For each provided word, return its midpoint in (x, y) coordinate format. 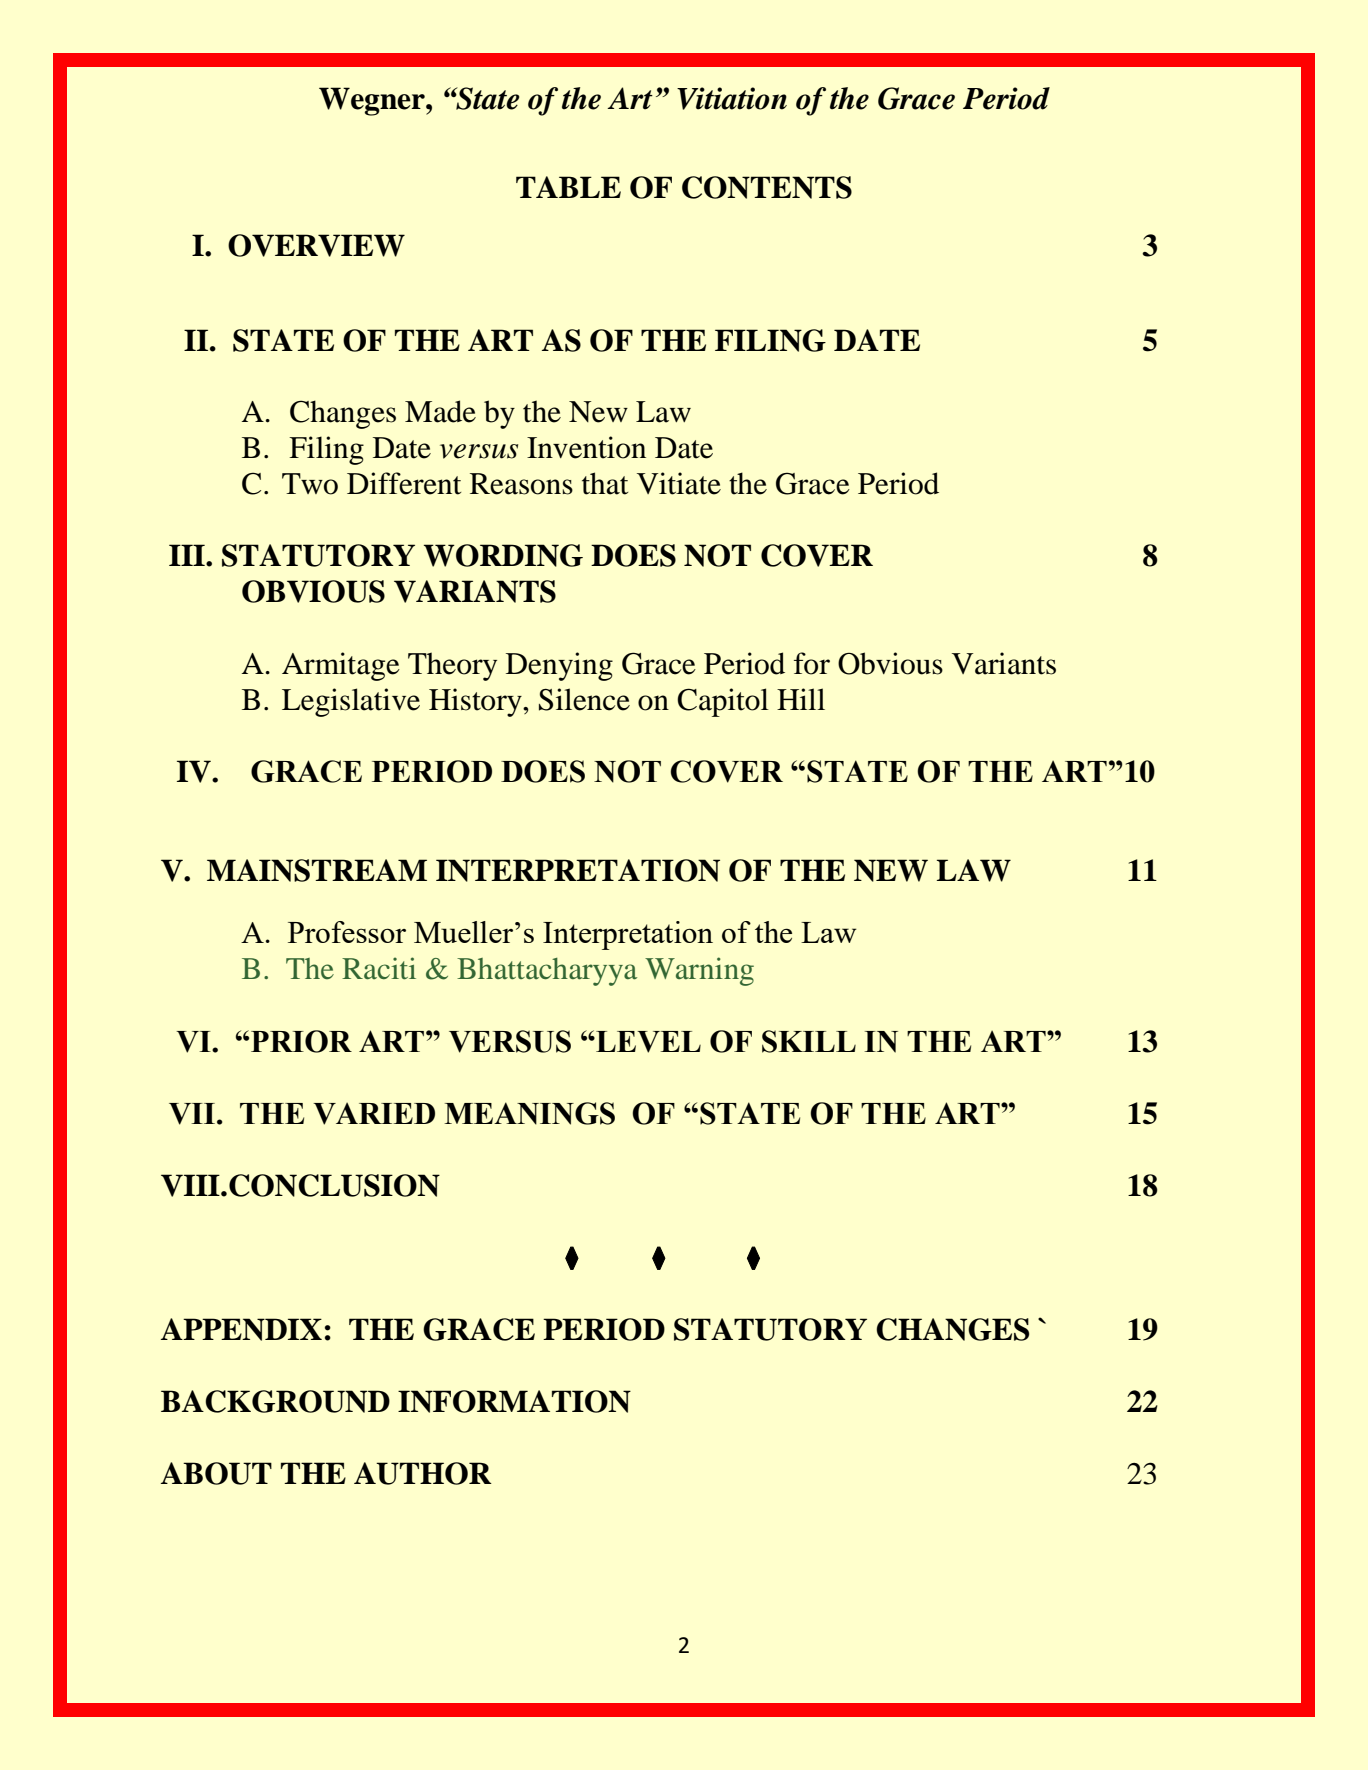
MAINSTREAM (317, 870)
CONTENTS (767, 187)
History (476, 702)
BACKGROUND (275, 1401)
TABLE (568, 187)
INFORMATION (514, 1401)
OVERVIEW (316, 245)
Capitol (723, 702)
